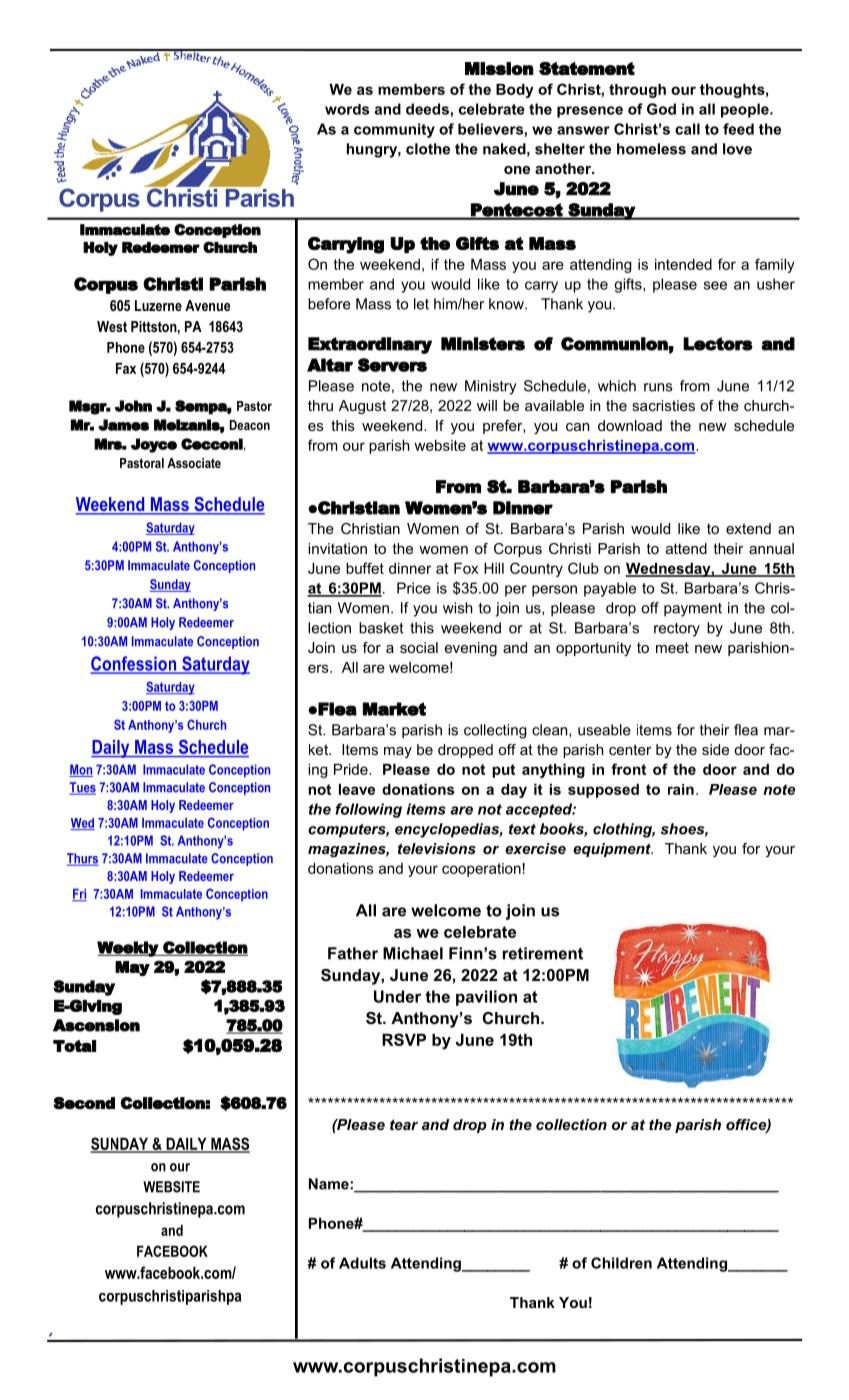  Describe the element at coordinates (362, 1263) in the screenshot. I see `Adults` at that location.
